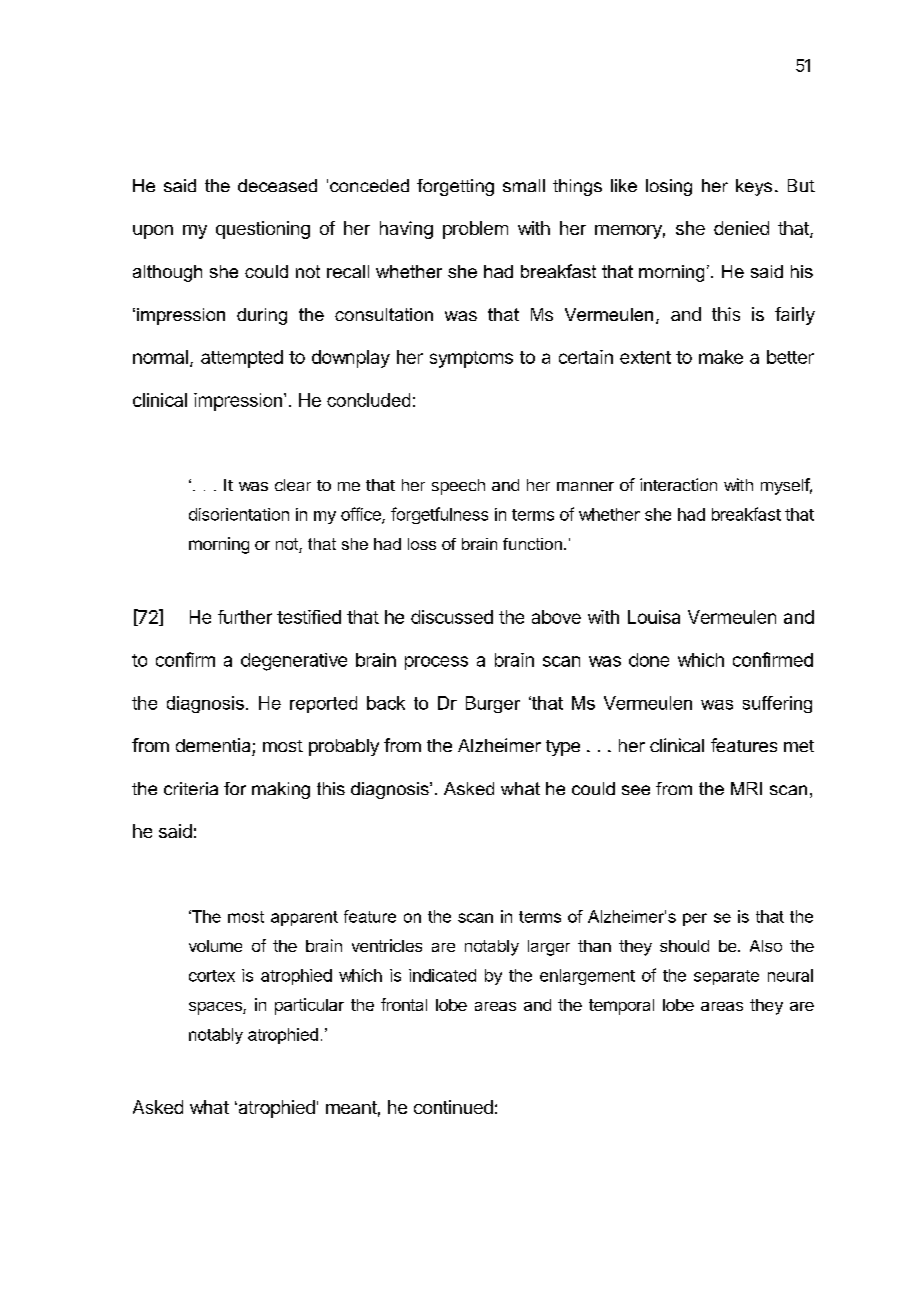 The image size is (924, 1308). I want to click on interaction, so click(678, 484).
